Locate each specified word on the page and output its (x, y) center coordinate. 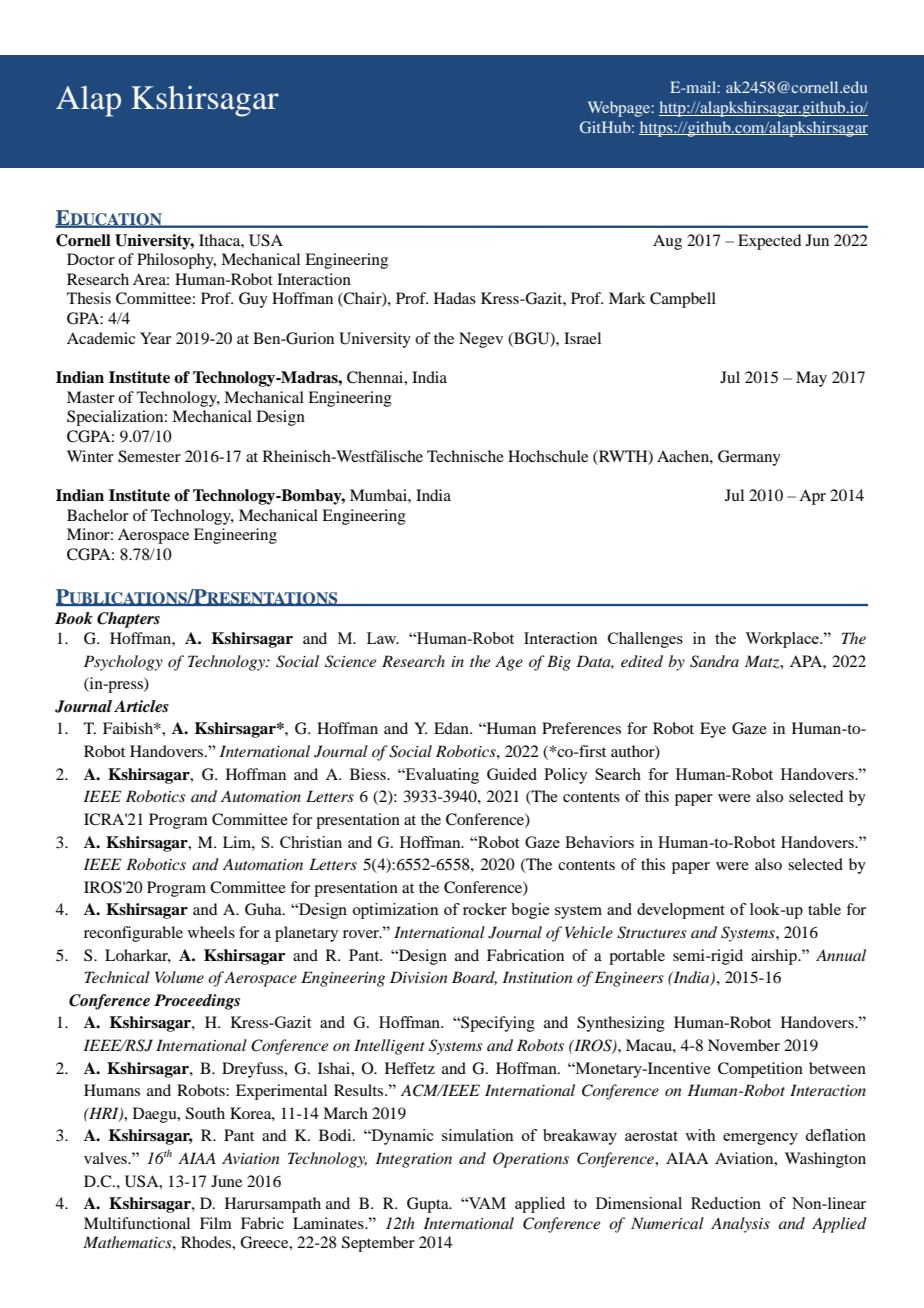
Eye (713, 730)
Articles (141, 706)
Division (419, 977)
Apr (812, 497)
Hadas (455, 298)
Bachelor (98, 515)
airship (775, 957)
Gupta (429, 1205)
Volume (179, 977)
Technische (465, 456)
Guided (512, 774)
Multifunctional (137, 1223)
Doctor (91, 259)
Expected (769, 242)
